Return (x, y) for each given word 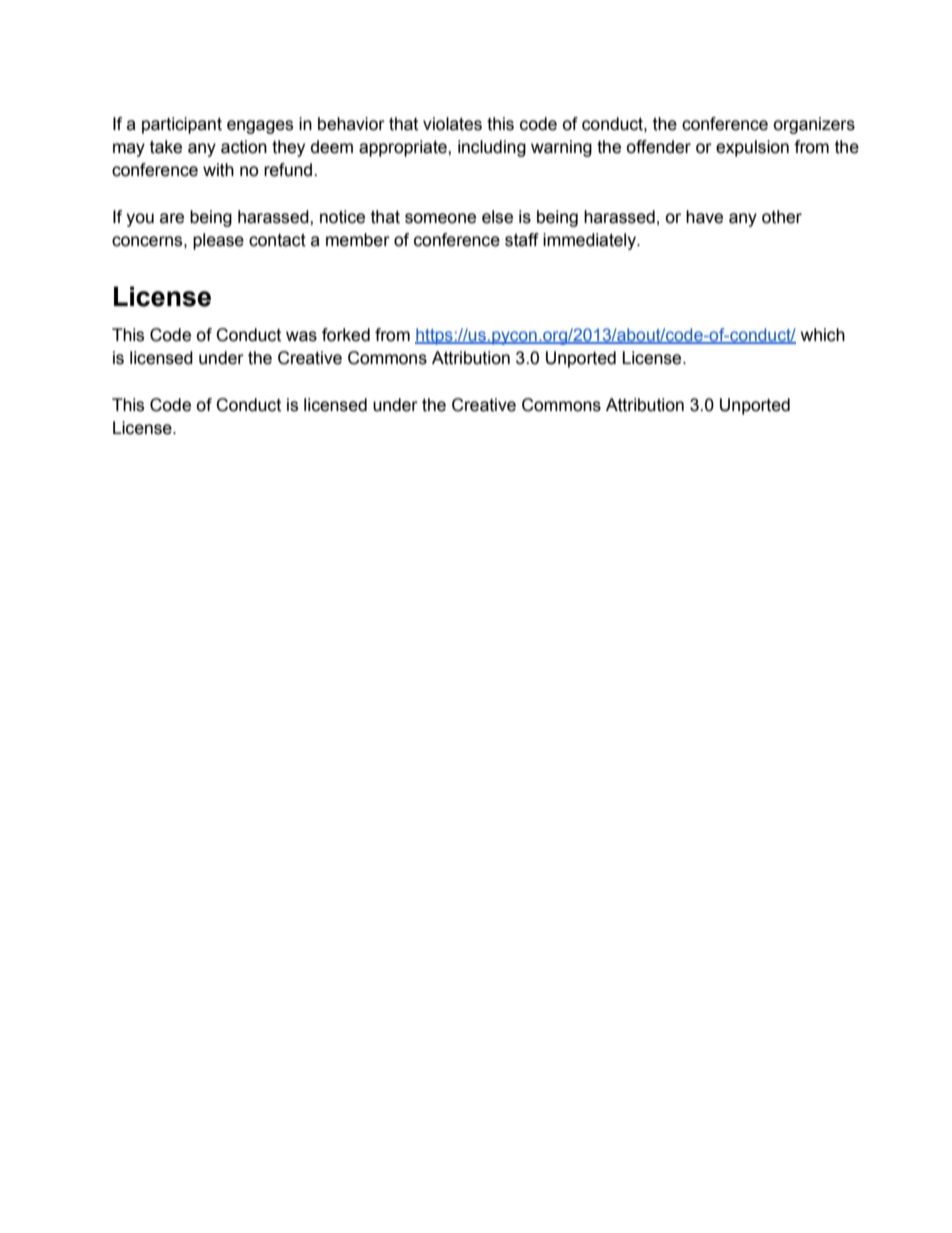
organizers (814, 125)
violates (452, 124)
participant (182, 125)
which (823, 335)
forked (346, 335)
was (301, 336)
